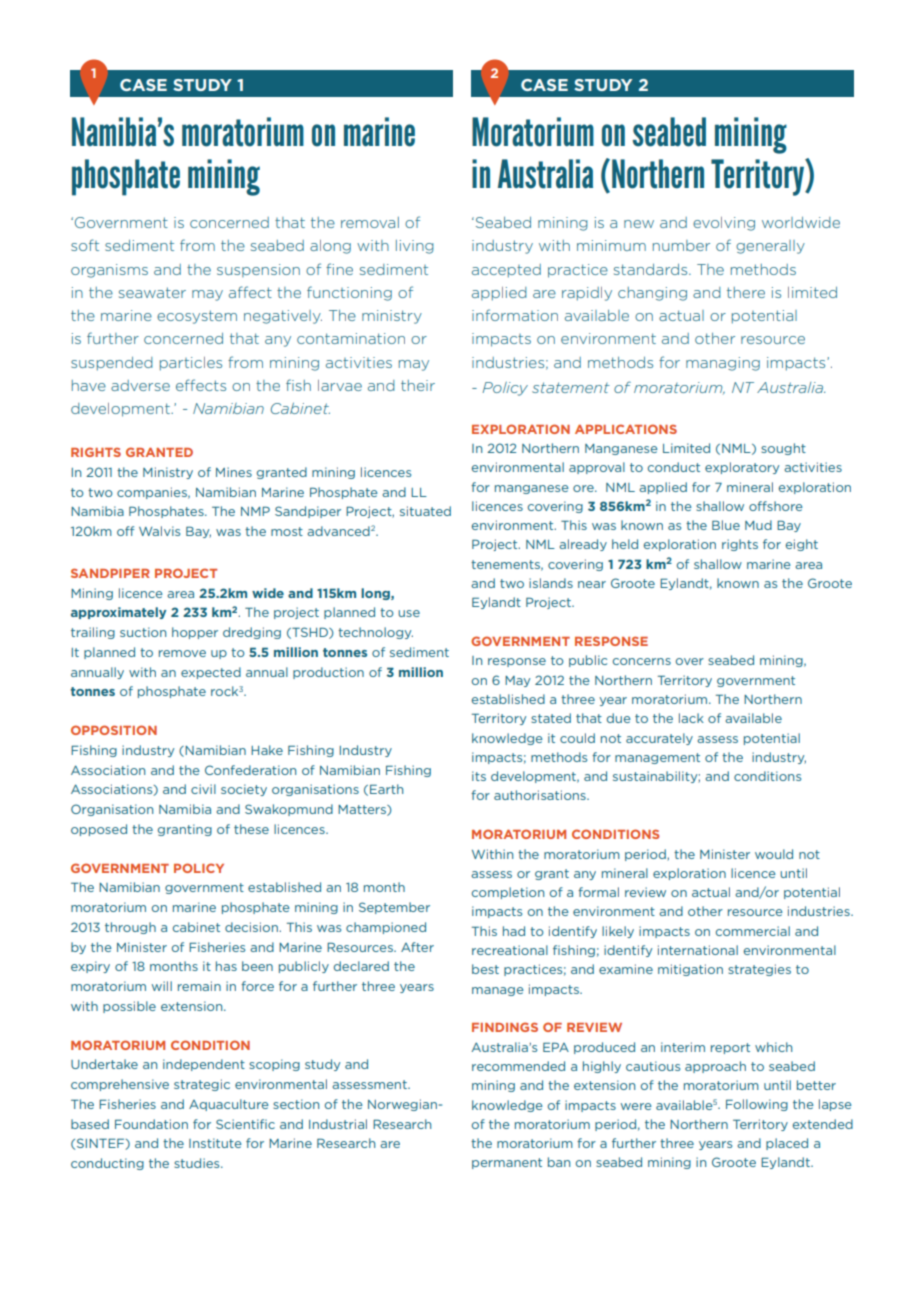 The width and height of the page is (924, 1308). I want to click on permanent, so click(507, 1163).
